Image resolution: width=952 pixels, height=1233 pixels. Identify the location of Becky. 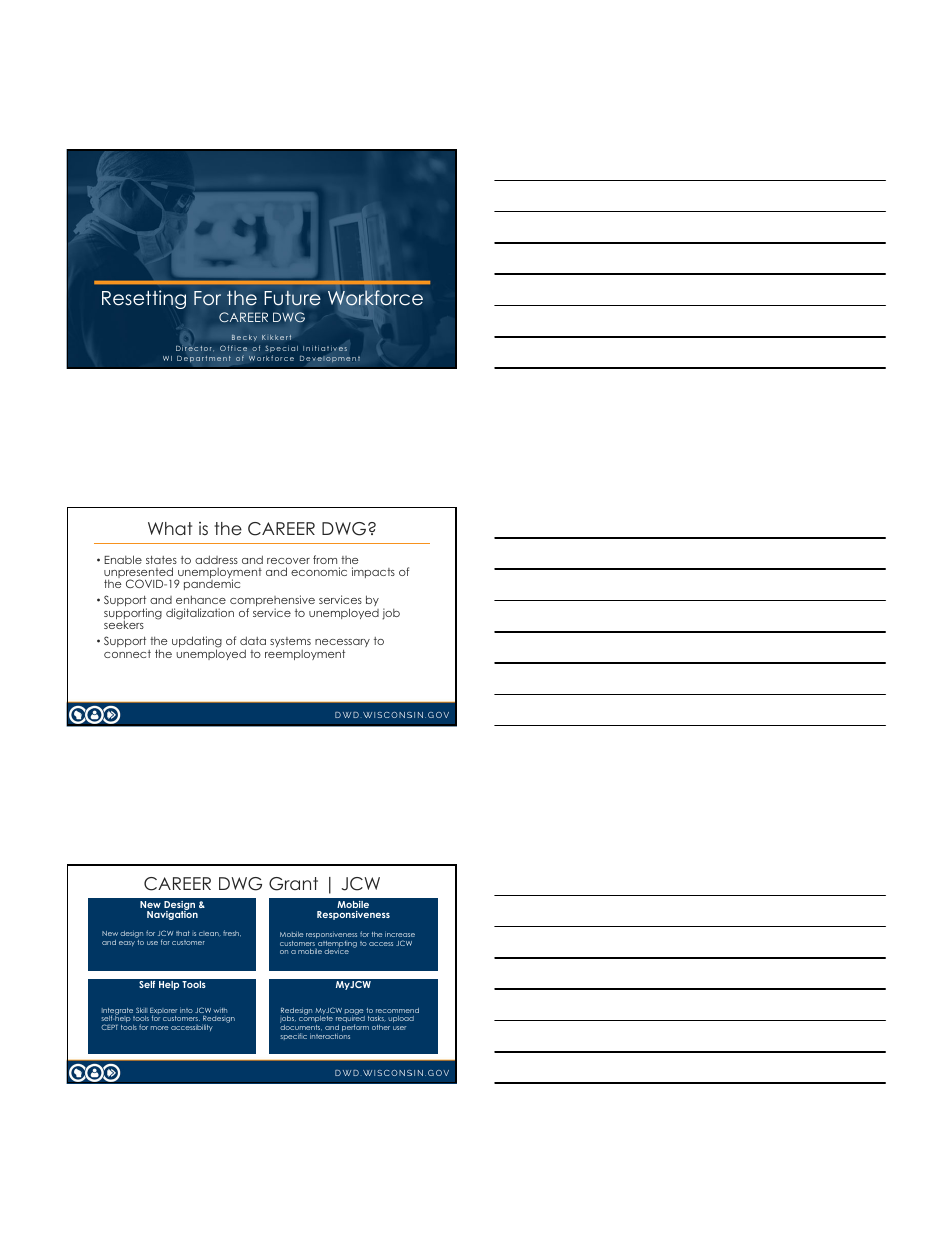
(244, 337).
